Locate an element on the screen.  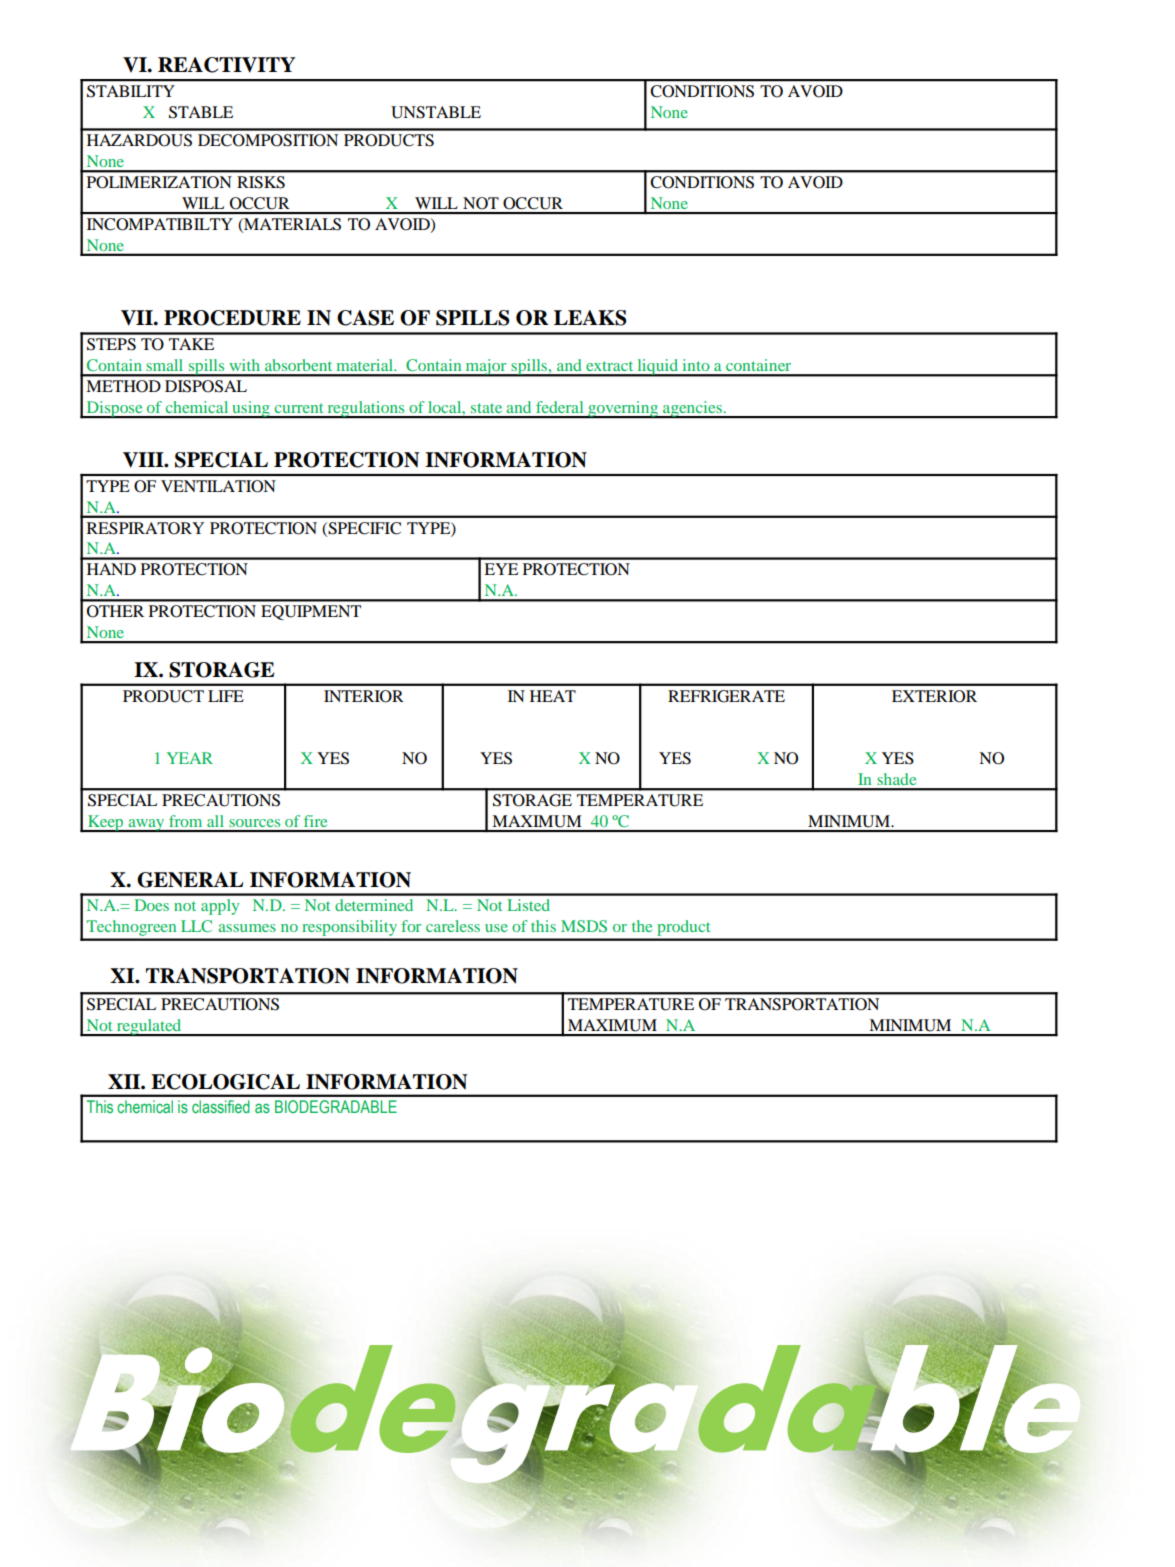
EXTERIOR is located at coordinates (934, 696).
